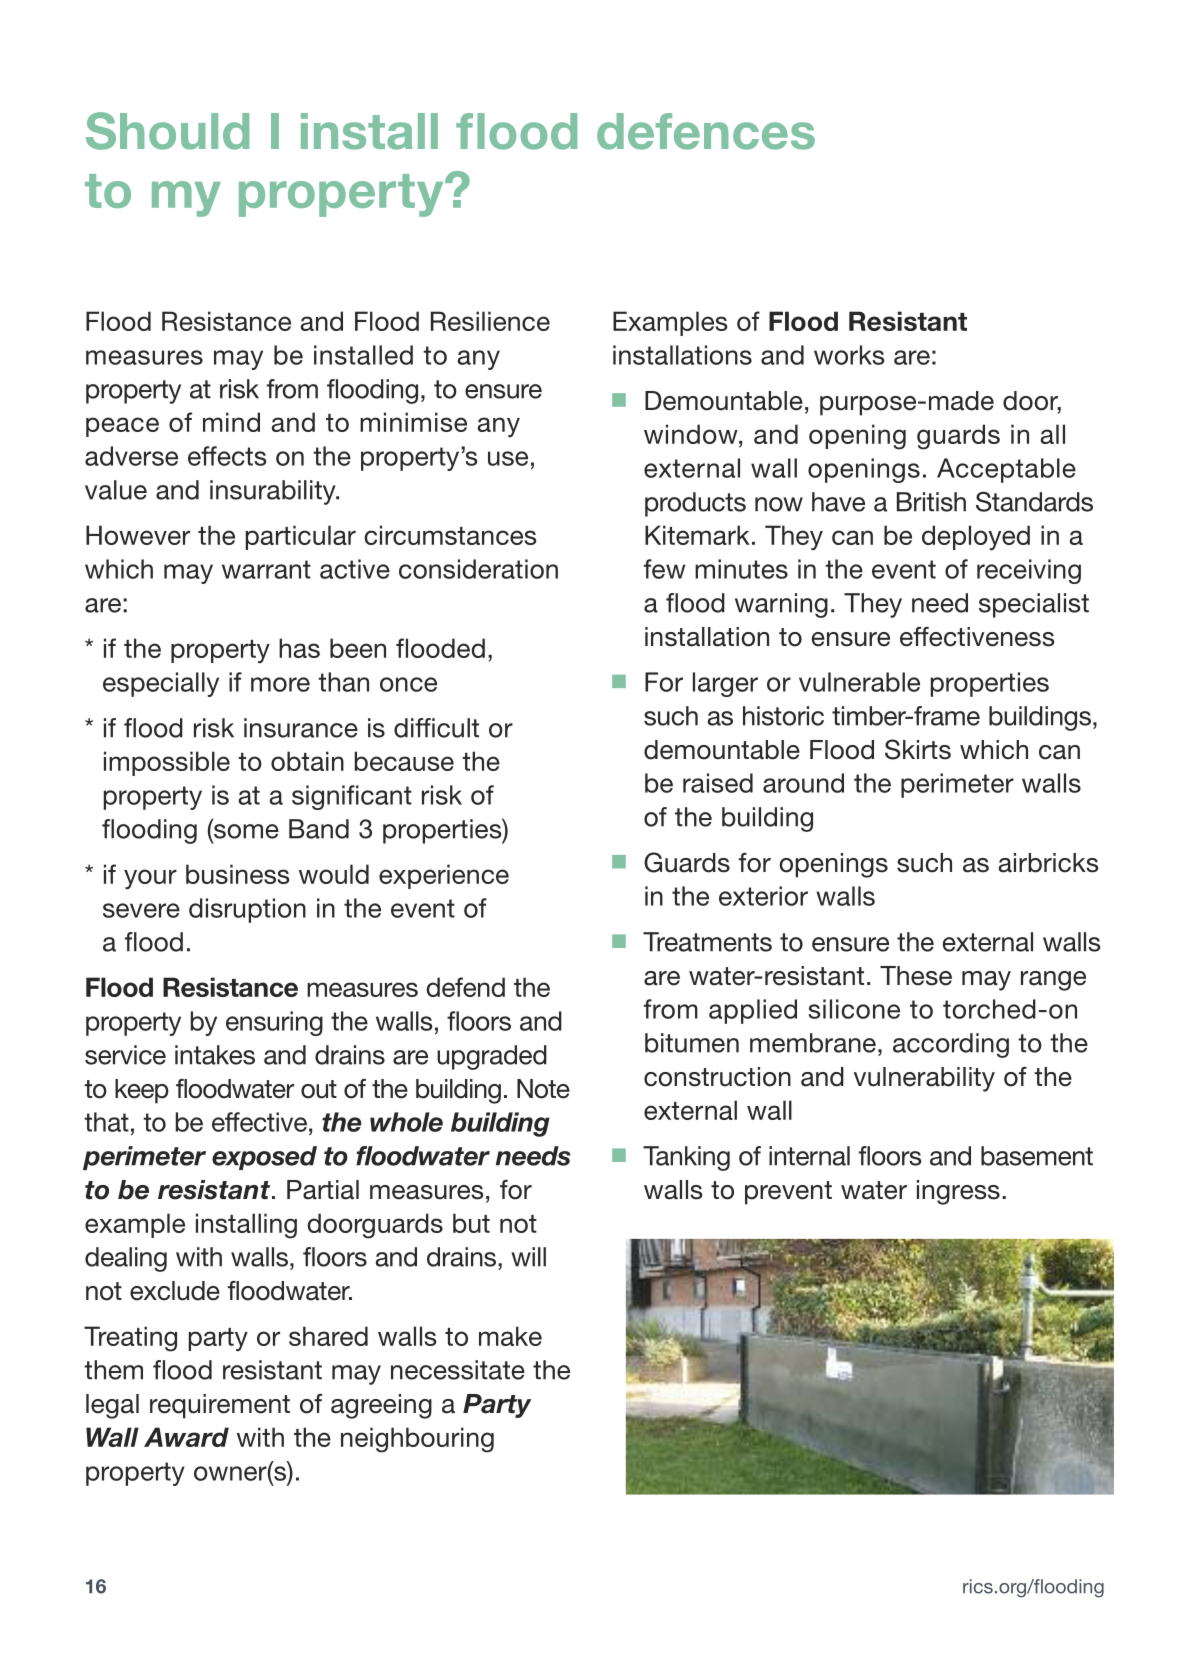 The height and width of the screenshot is (1675, 1184). I want to click on Should, so click(167, 131).
